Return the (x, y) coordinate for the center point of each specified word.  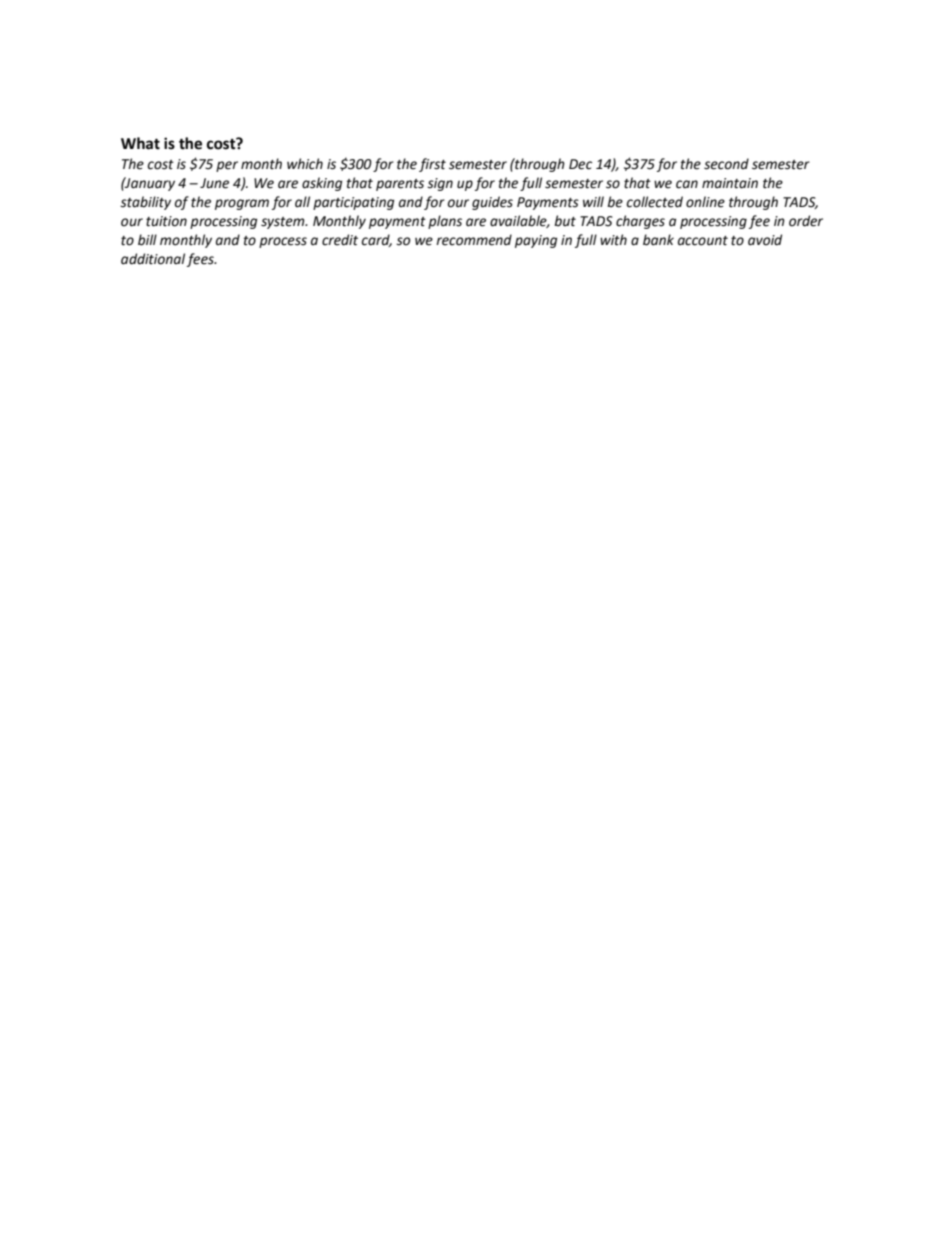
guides (492, 203)
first (432, 165)
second (726, 164)
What (140, 143)
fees (201, 260)
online (705, 202)
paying (536, 241)
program (242, 204)
